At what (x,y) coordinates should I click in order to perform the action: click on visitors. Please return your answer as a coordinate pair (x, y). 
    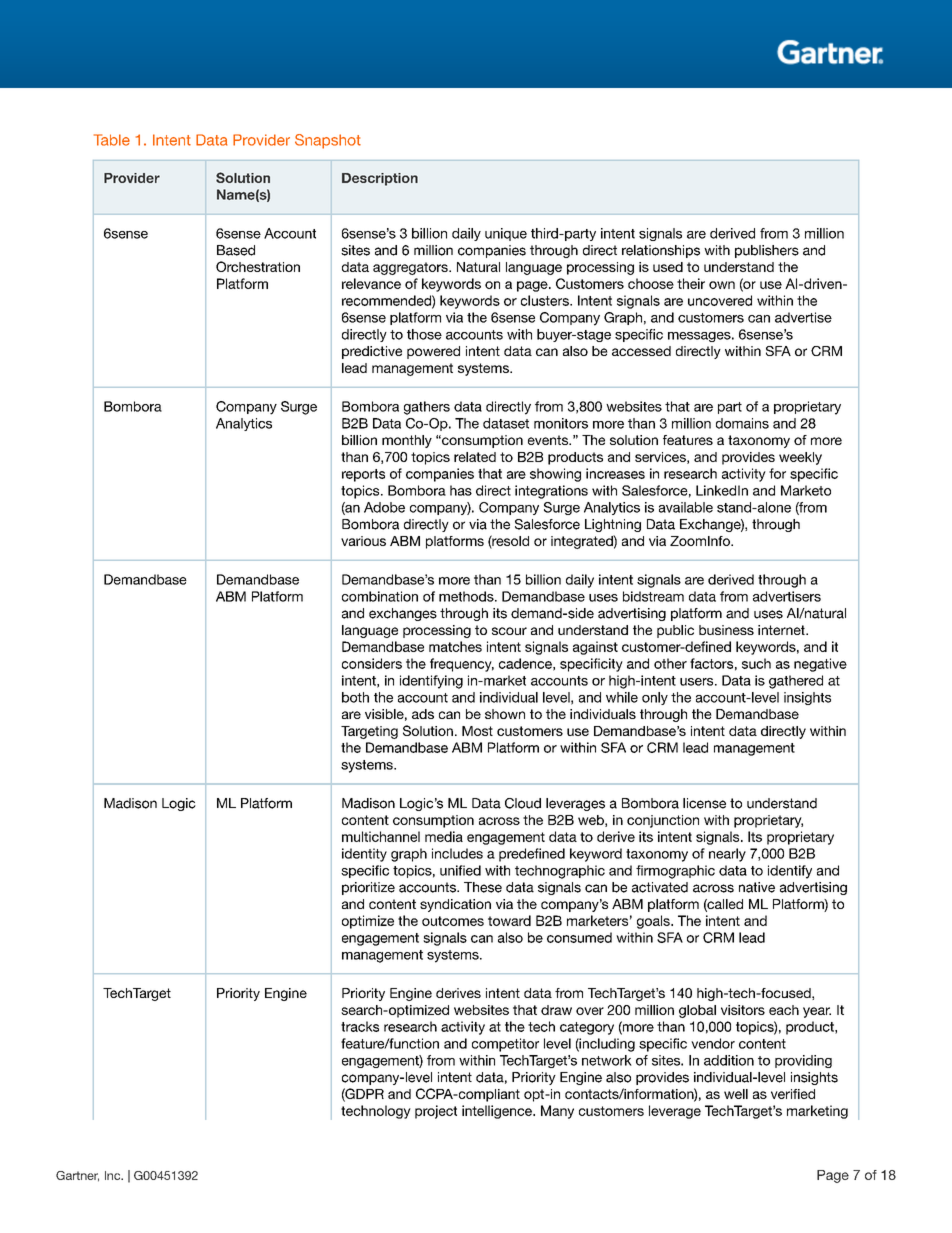
    Looking at the image, I should click on (743, 1010).
